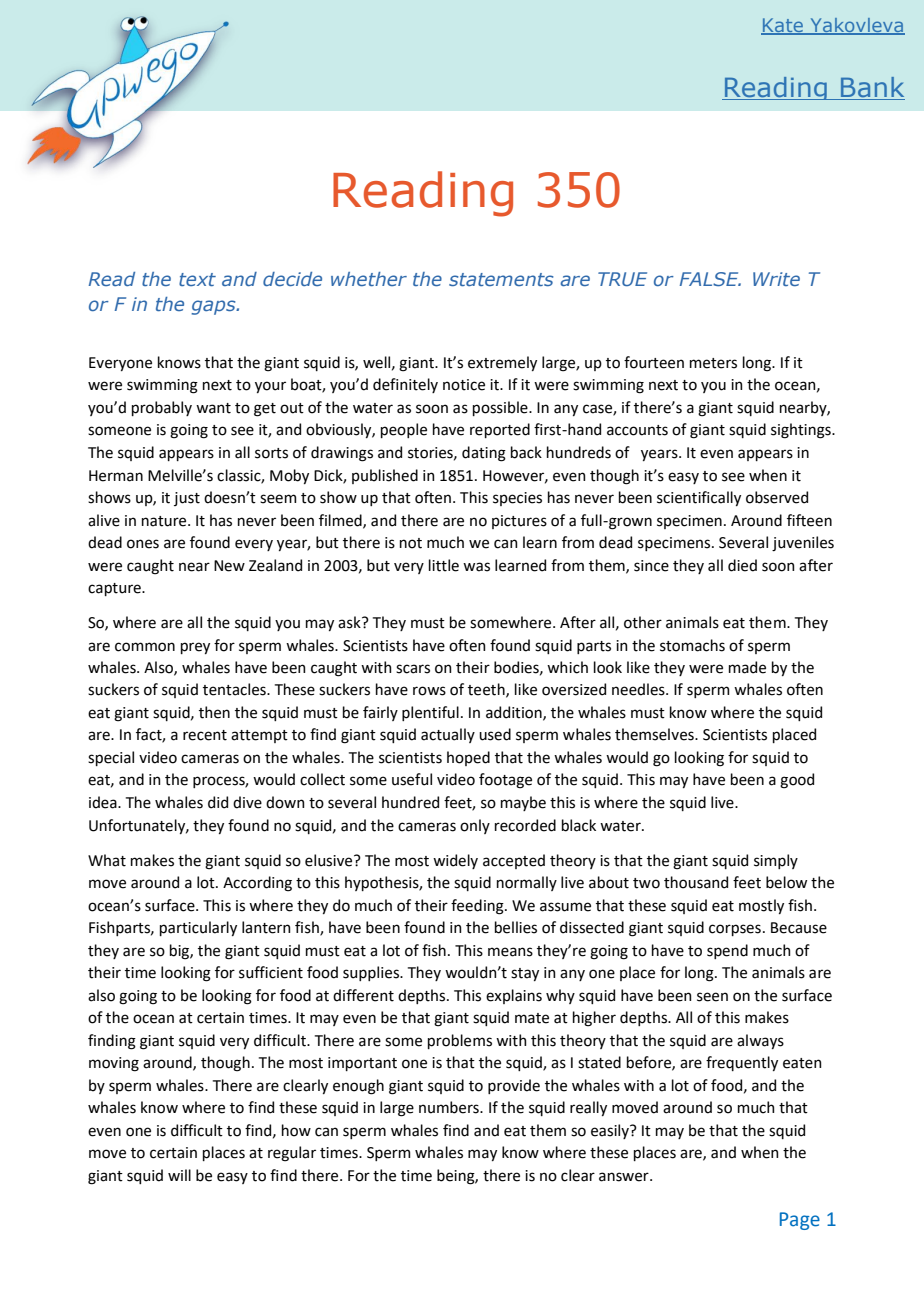  Describe the element at coordinates (783, 26) in the page. I see `Kate` at that location.
